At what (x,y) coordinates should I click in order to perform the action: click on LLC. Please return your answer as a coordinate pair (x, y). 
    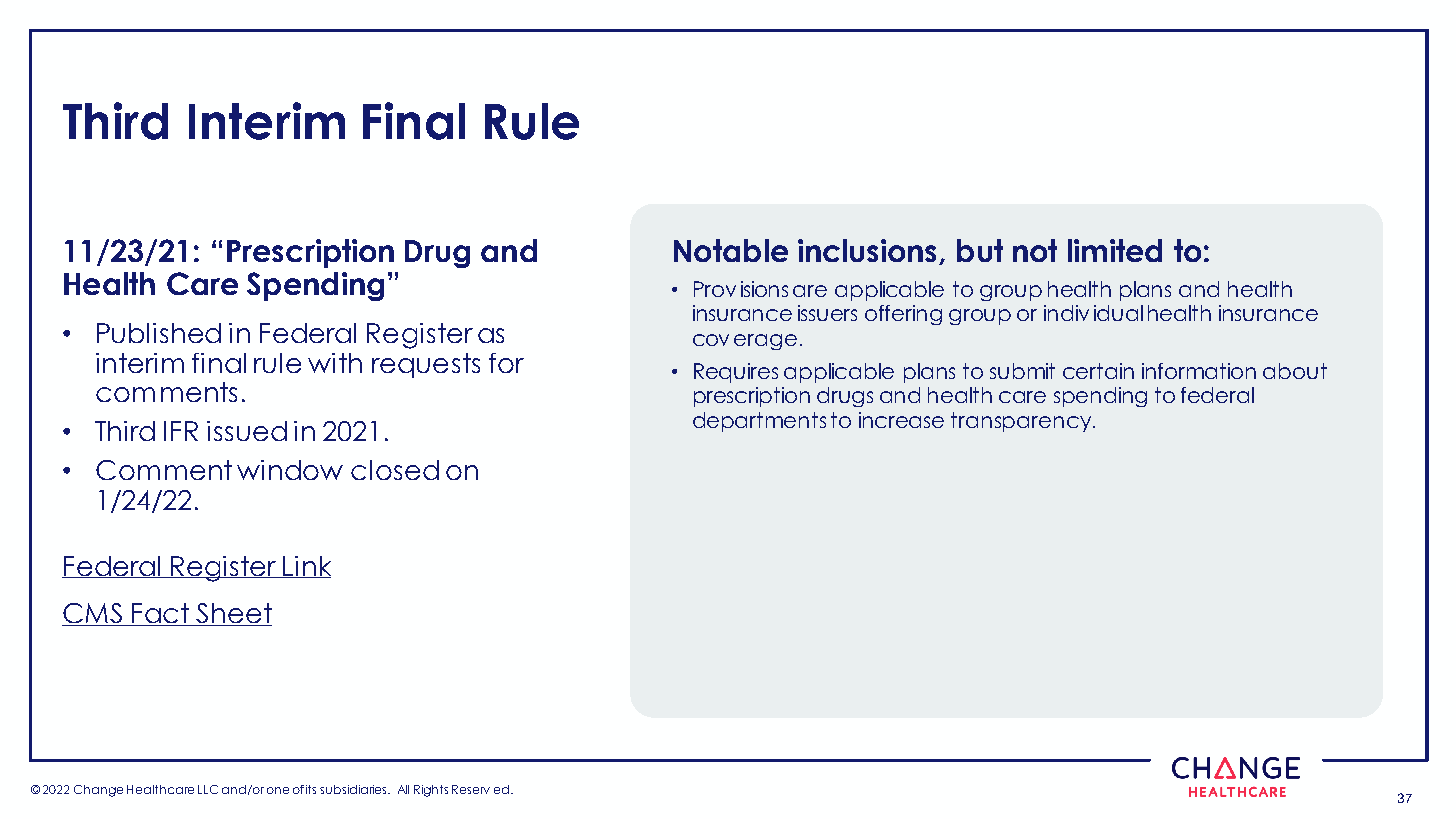
    Looking at the image, I should click on (208, 789).
